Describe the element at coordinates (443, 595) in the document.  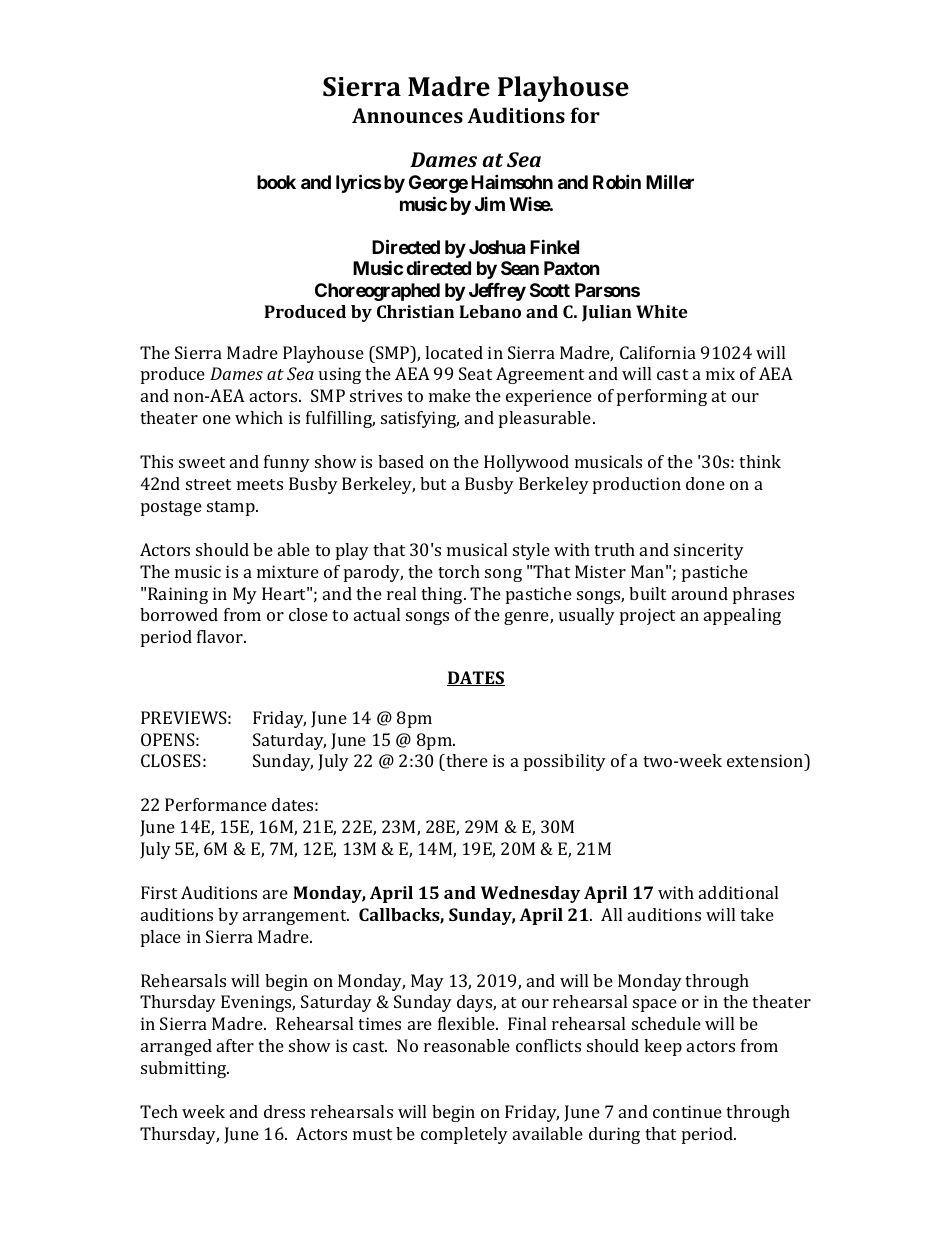
I see `thing` at that location.
